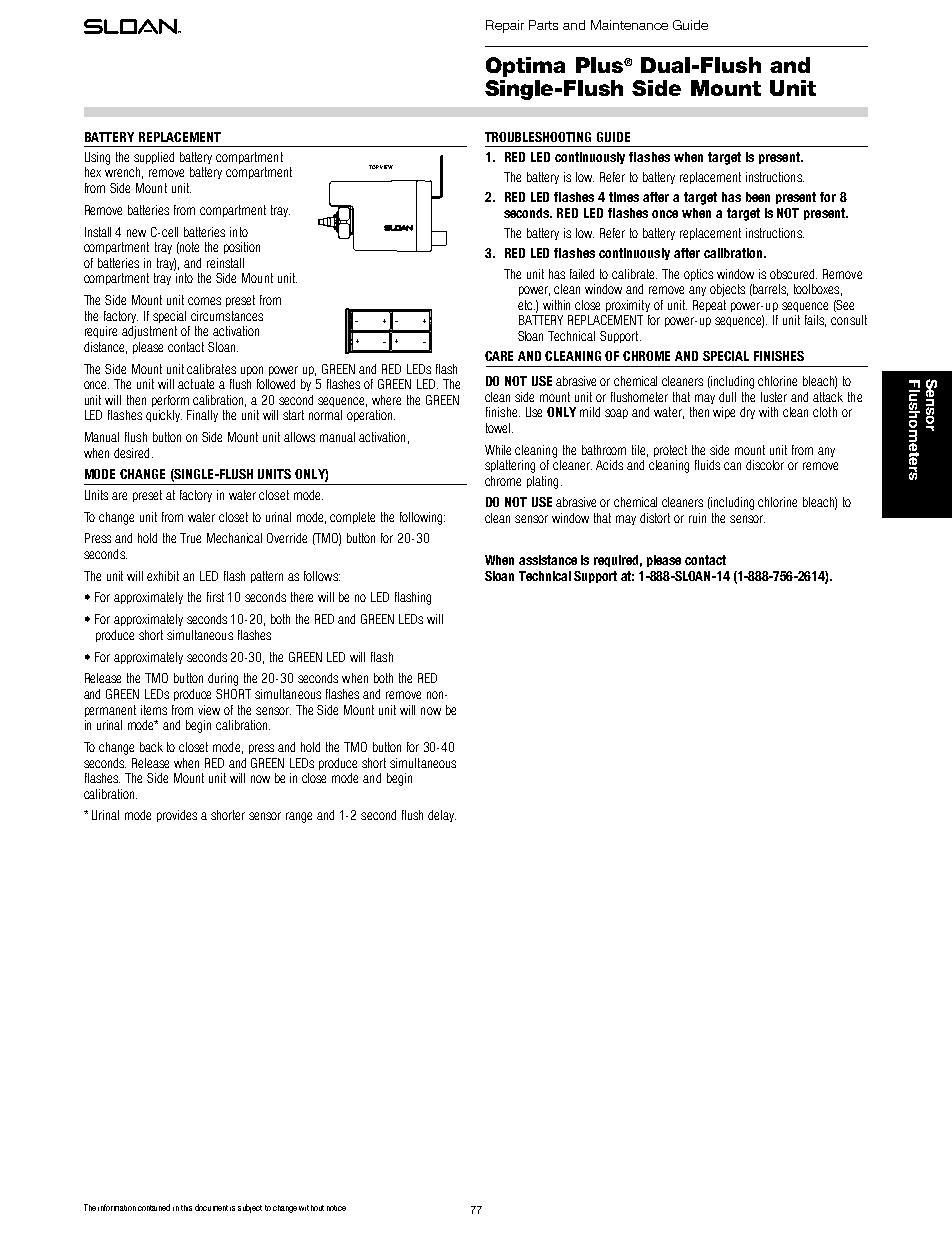 Image resolution: width=952 pixels, height=1233 pixels. What do you see at coordinates (154, 158) in the page?
I see `supplied` at bounding box center [154, 158].
